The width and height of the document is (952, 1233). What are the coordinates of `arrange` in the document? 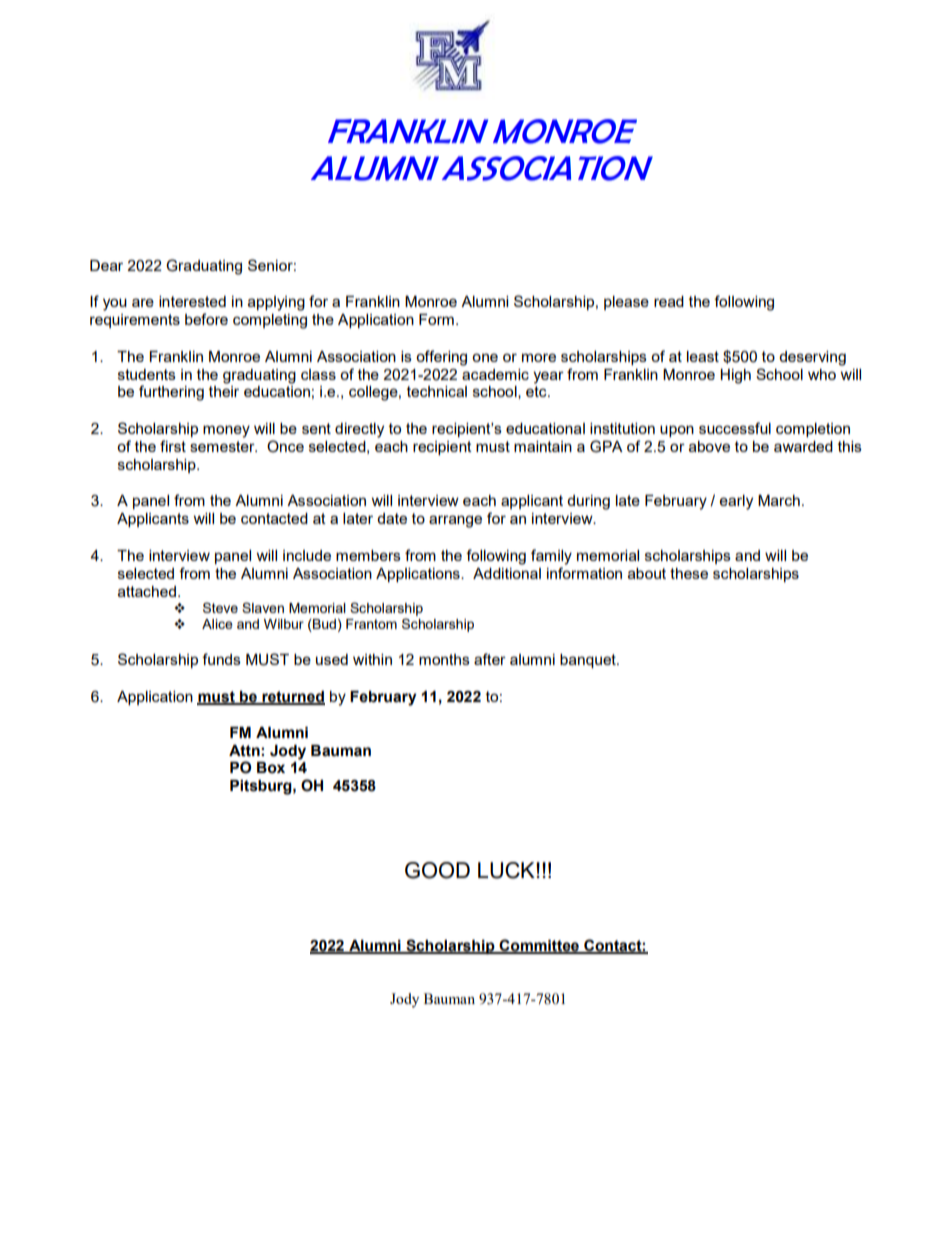 It's located at (455, 521).
